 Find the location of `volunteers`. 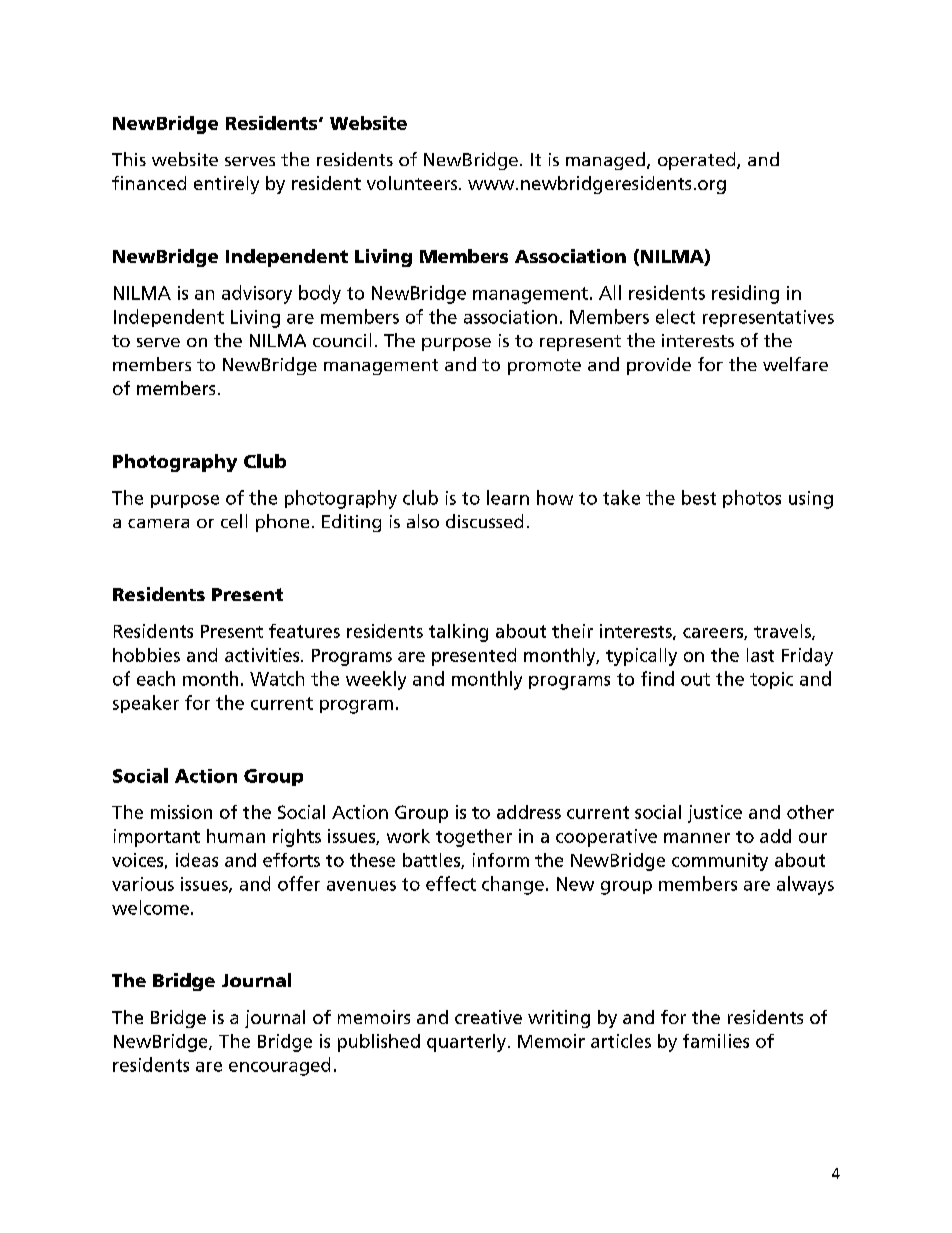

volunteers is located at coordinates (413, 183).
